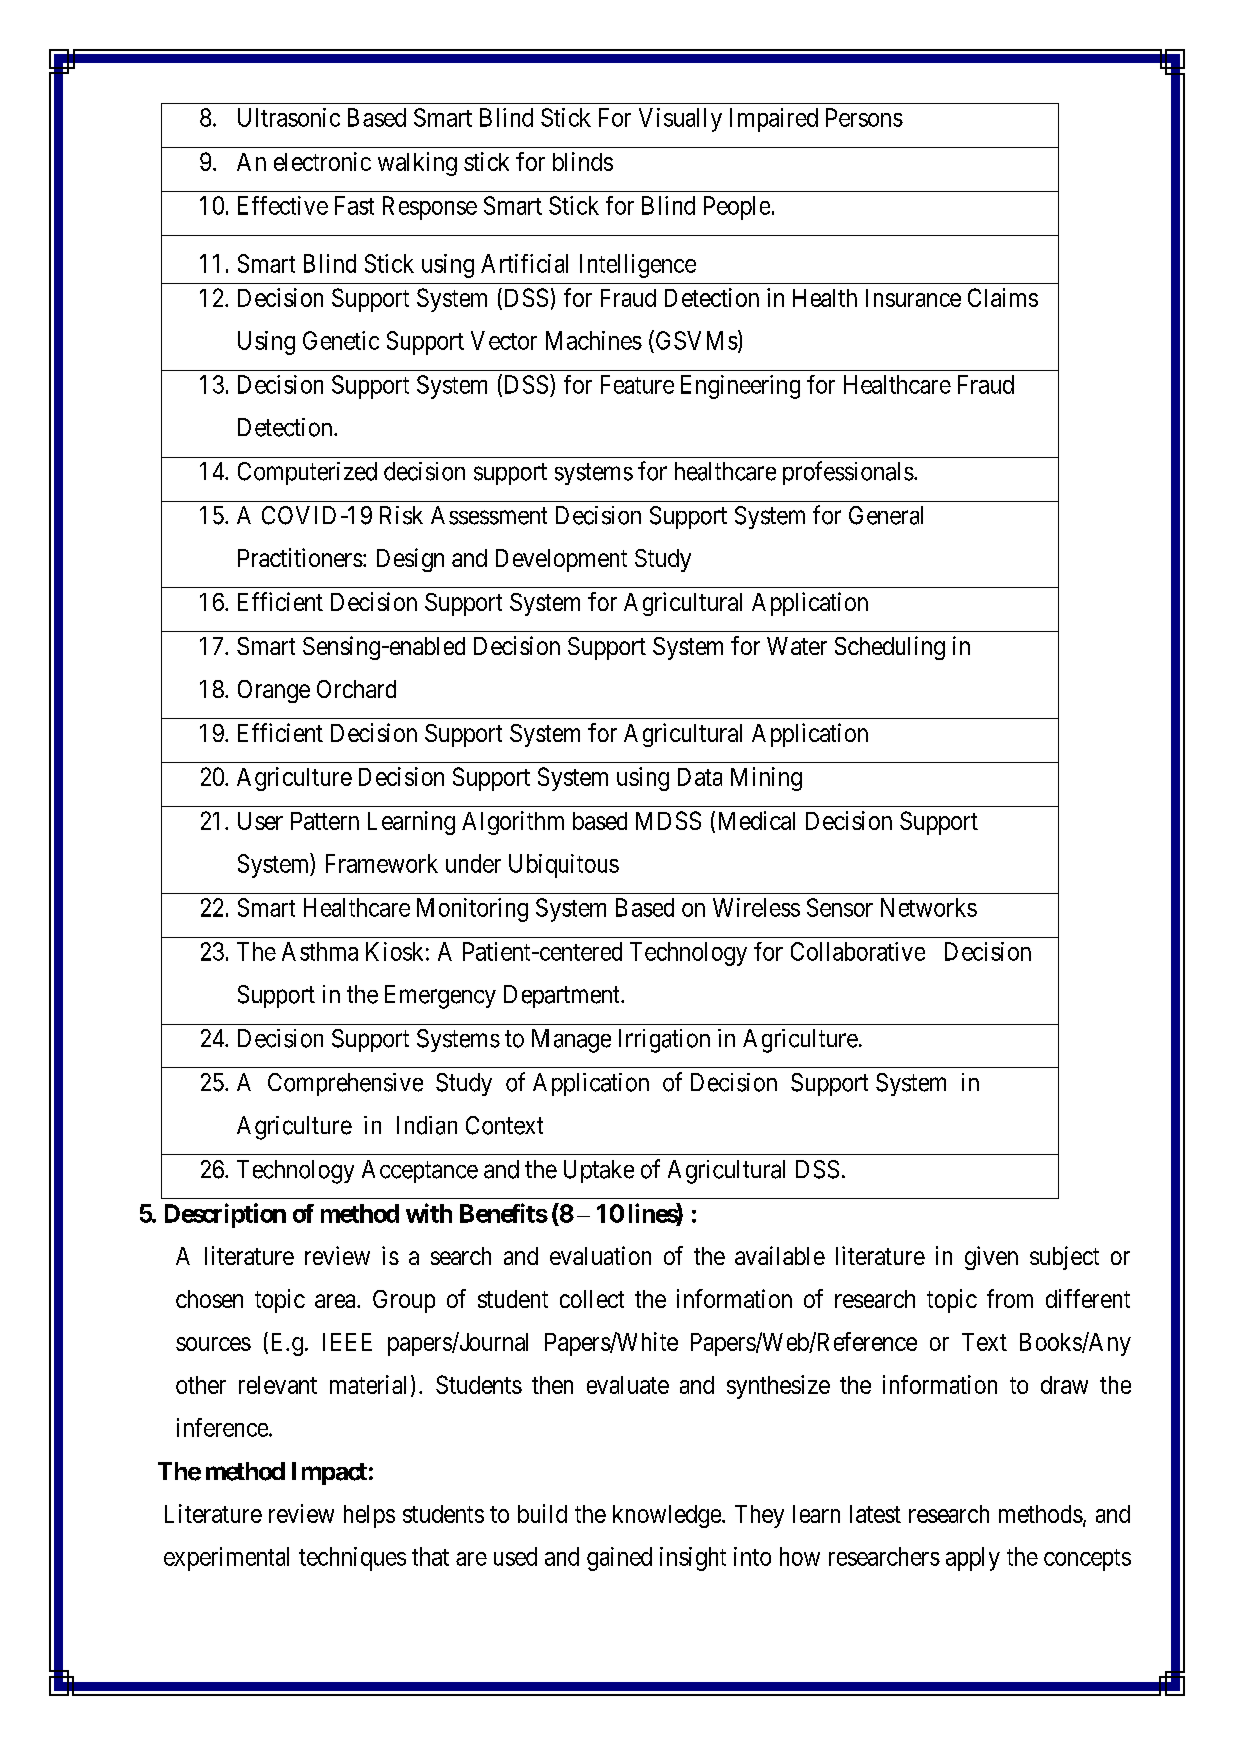 This page has width=1234, height=1745. Describe the element at coordinates (929, 907) in the page. I see `Networks` at that location.
